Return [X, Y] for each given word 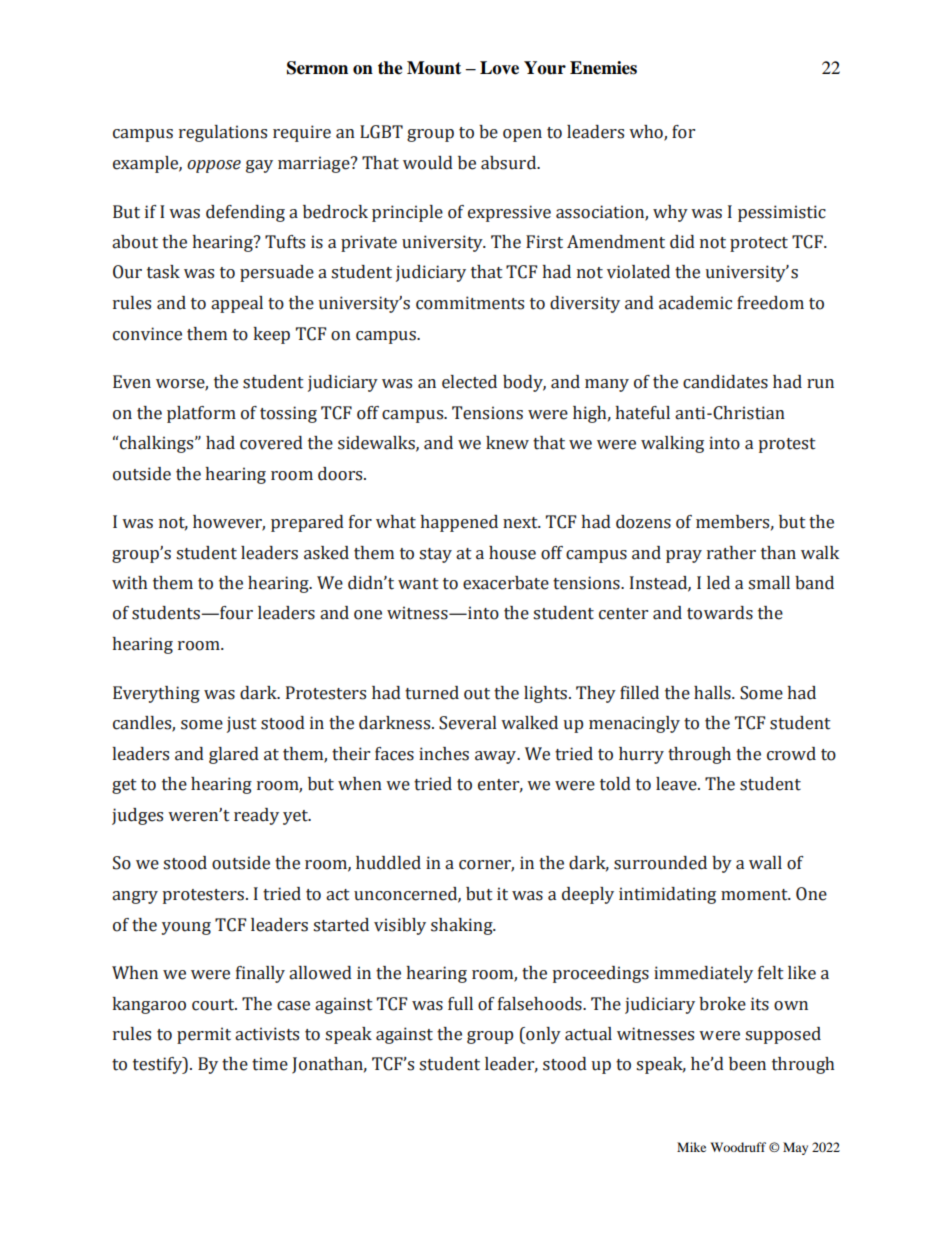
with [129, 583]
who [647, 133]
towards [720, 613]
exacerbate [506, 583]
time [270, 1064]
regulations [223, 133]
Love [499, 68]
